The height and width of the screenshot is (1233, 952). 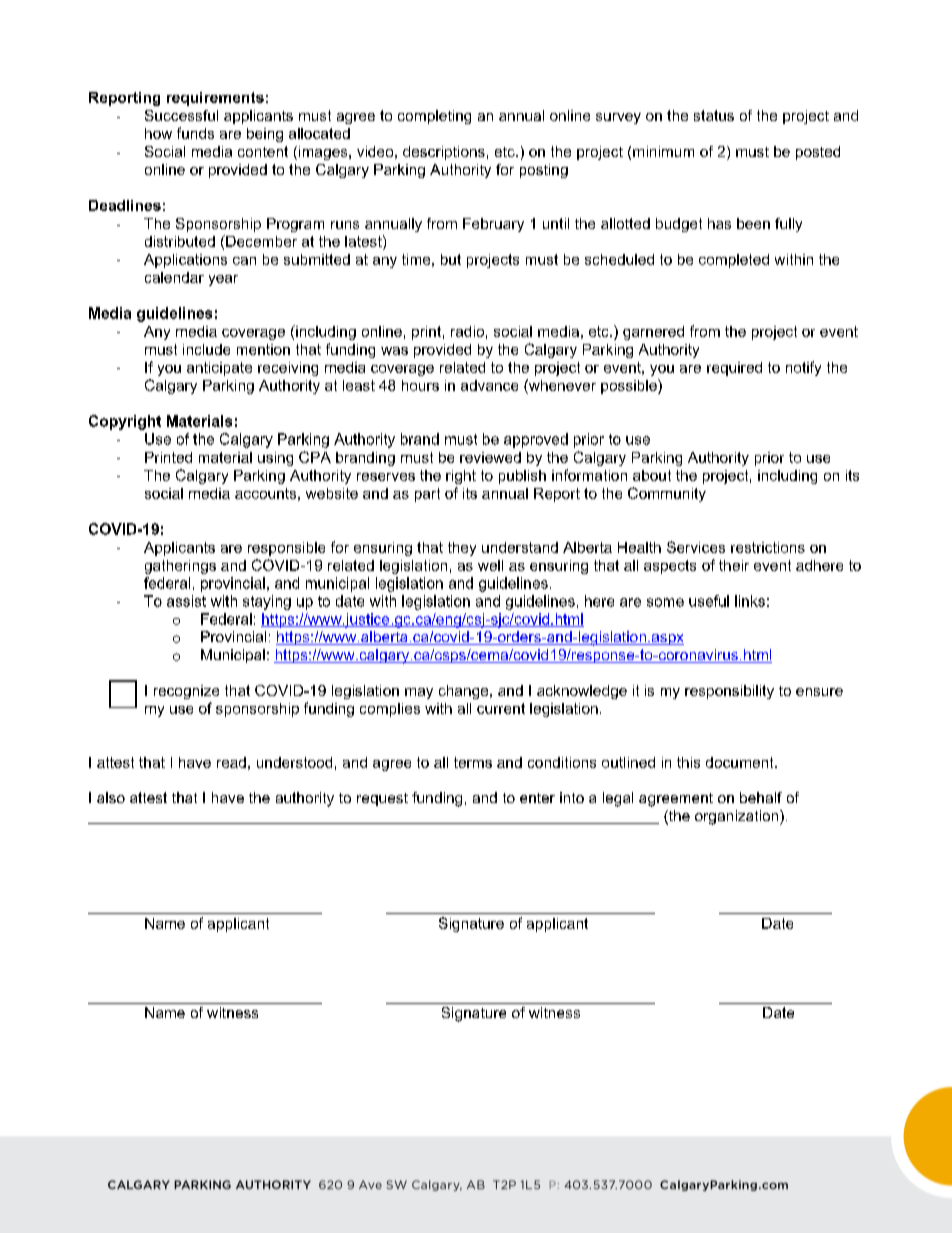 What do you see at coordinates (714, 115) in the screenshot?
I see `status` at bounding box center [714, 115].
